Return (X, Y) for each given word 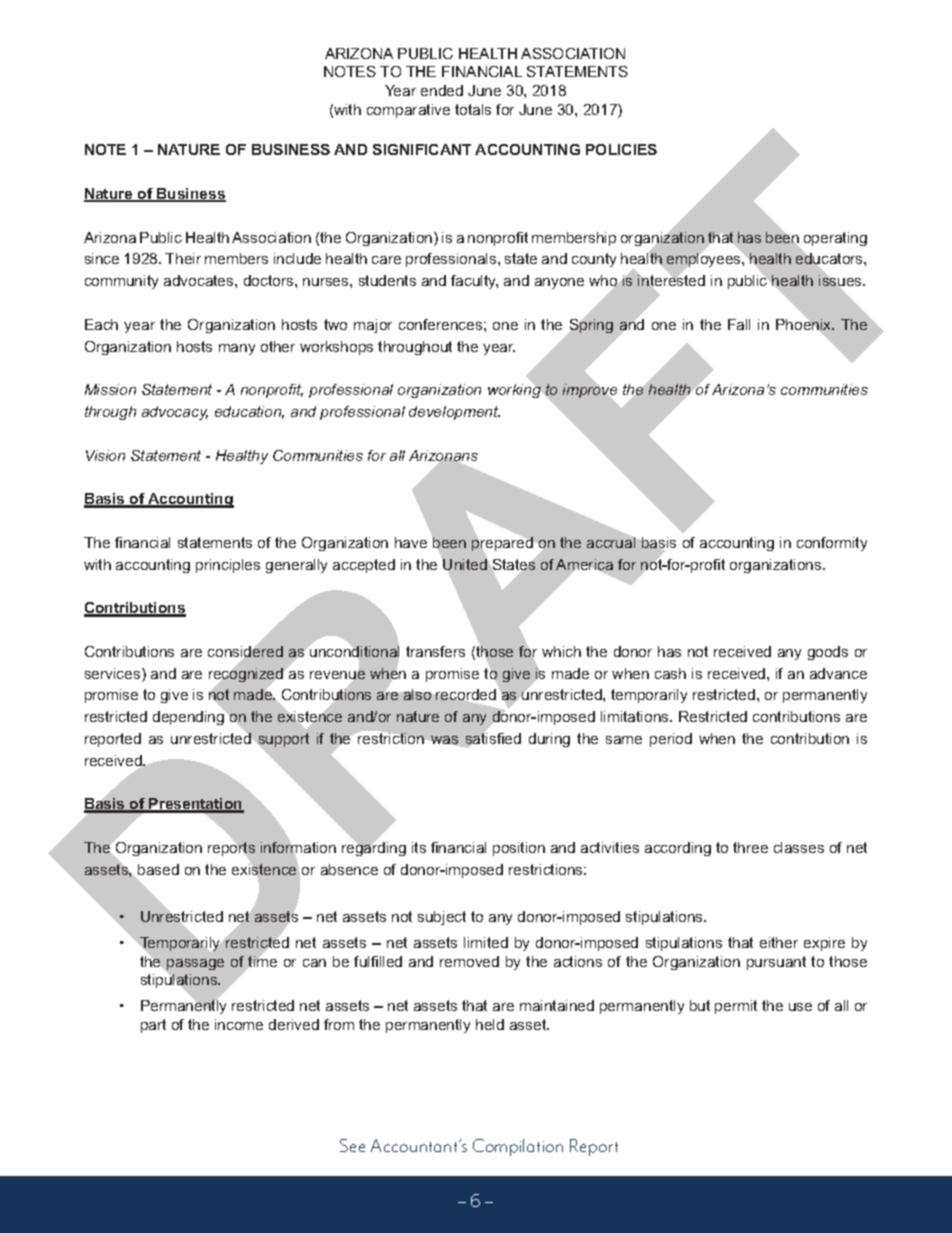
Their (183, 258)
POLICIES (621, 149)
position (519, 849)
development (454, 413)
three (750, 847)
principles (228, 566)
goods (828, 653)
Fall (739, 324)
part (153, 1026)
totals (473, 109)
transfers (435, 651)
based (158, 869)
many (237, 349)
